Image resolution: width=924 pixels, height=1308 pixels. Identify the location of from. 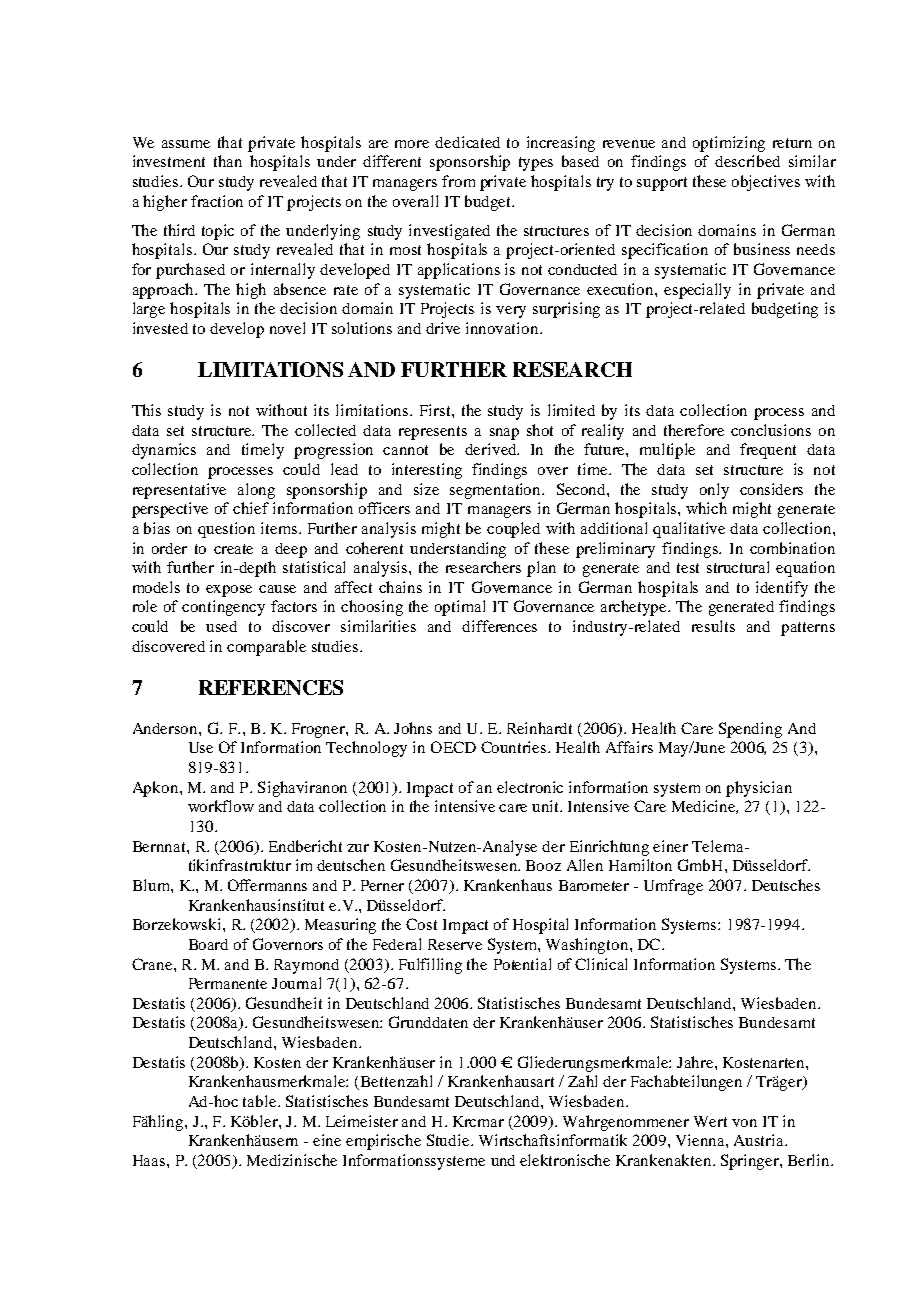
(458, 181).
